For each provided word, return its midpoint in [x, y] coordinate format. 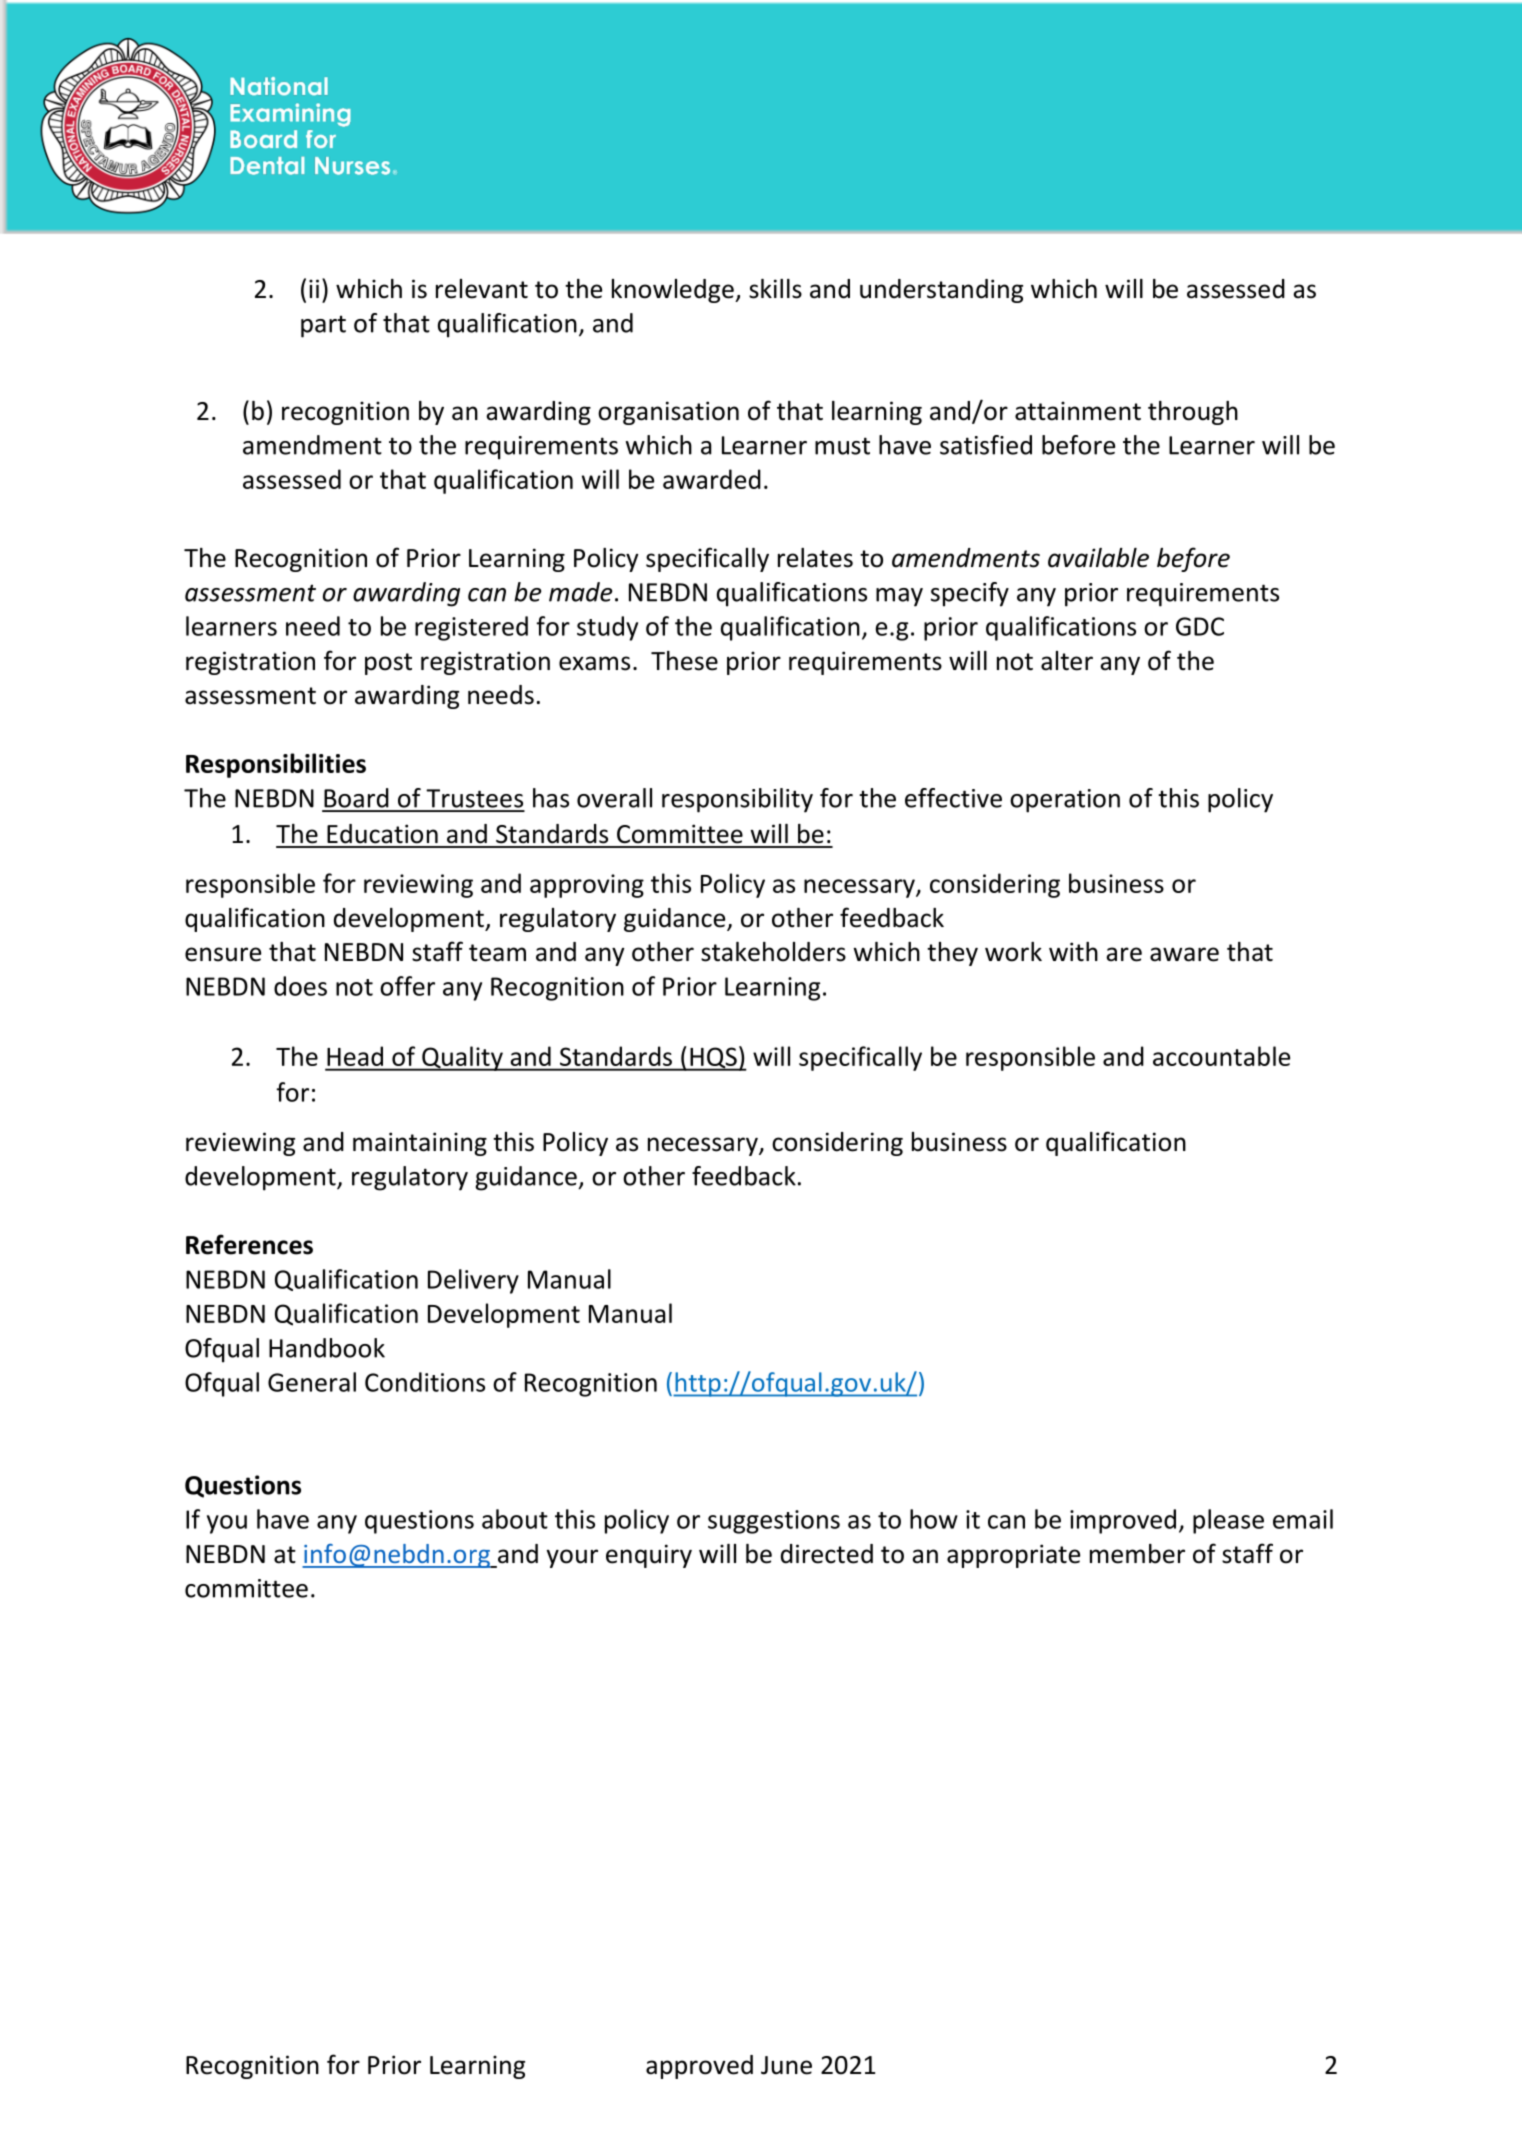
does [300, 986]
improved [1123, 1521]
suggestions [774, 1522]
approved [699, 2067]
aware [1184, 954]
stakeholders [773, 952]
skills [775, 289]
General [312, 1382]
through [1193, 413]
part [323, 326]
